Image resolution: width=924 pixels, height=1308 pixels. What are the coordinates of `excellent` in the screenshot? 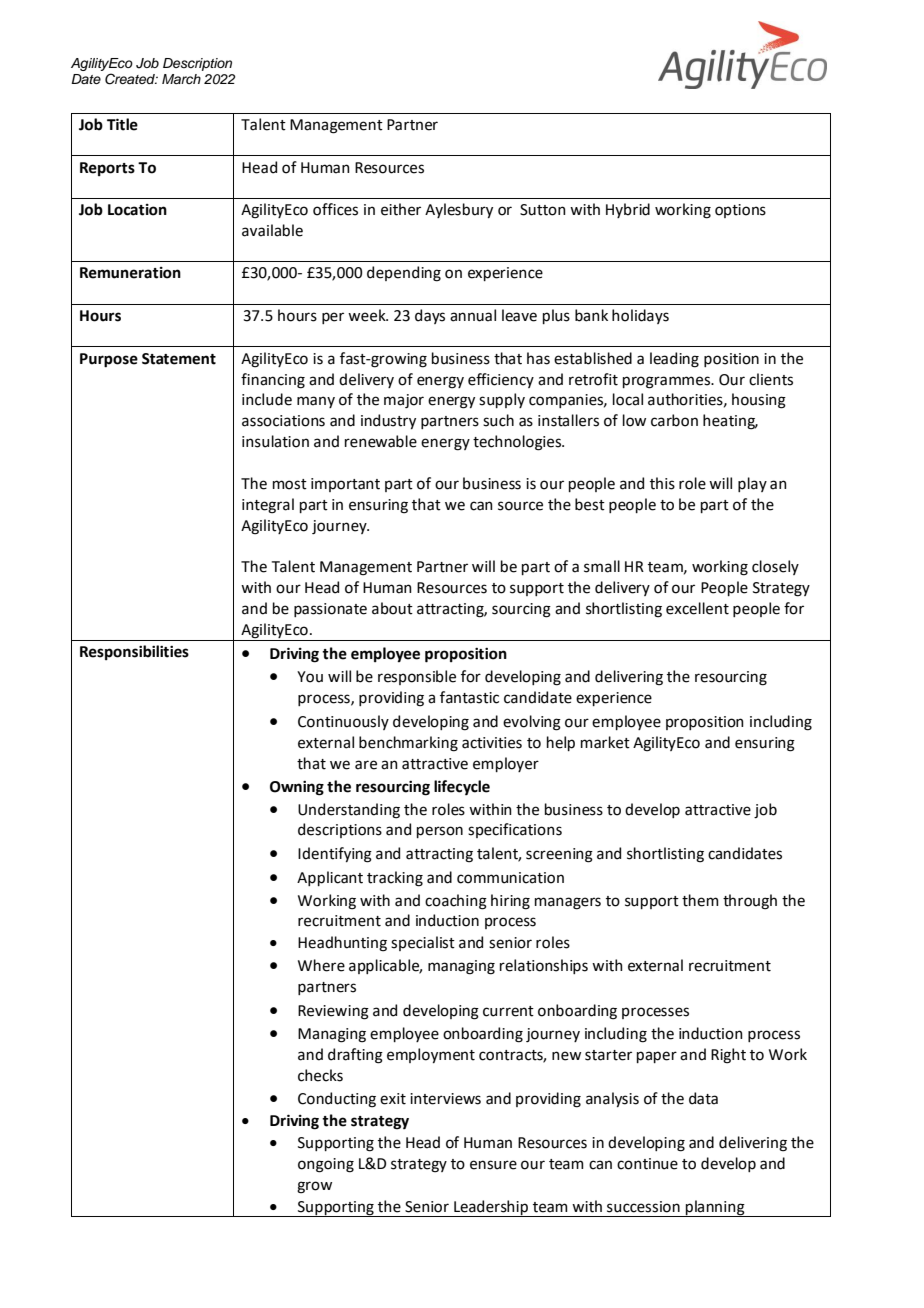 It's located at (697, 608).
